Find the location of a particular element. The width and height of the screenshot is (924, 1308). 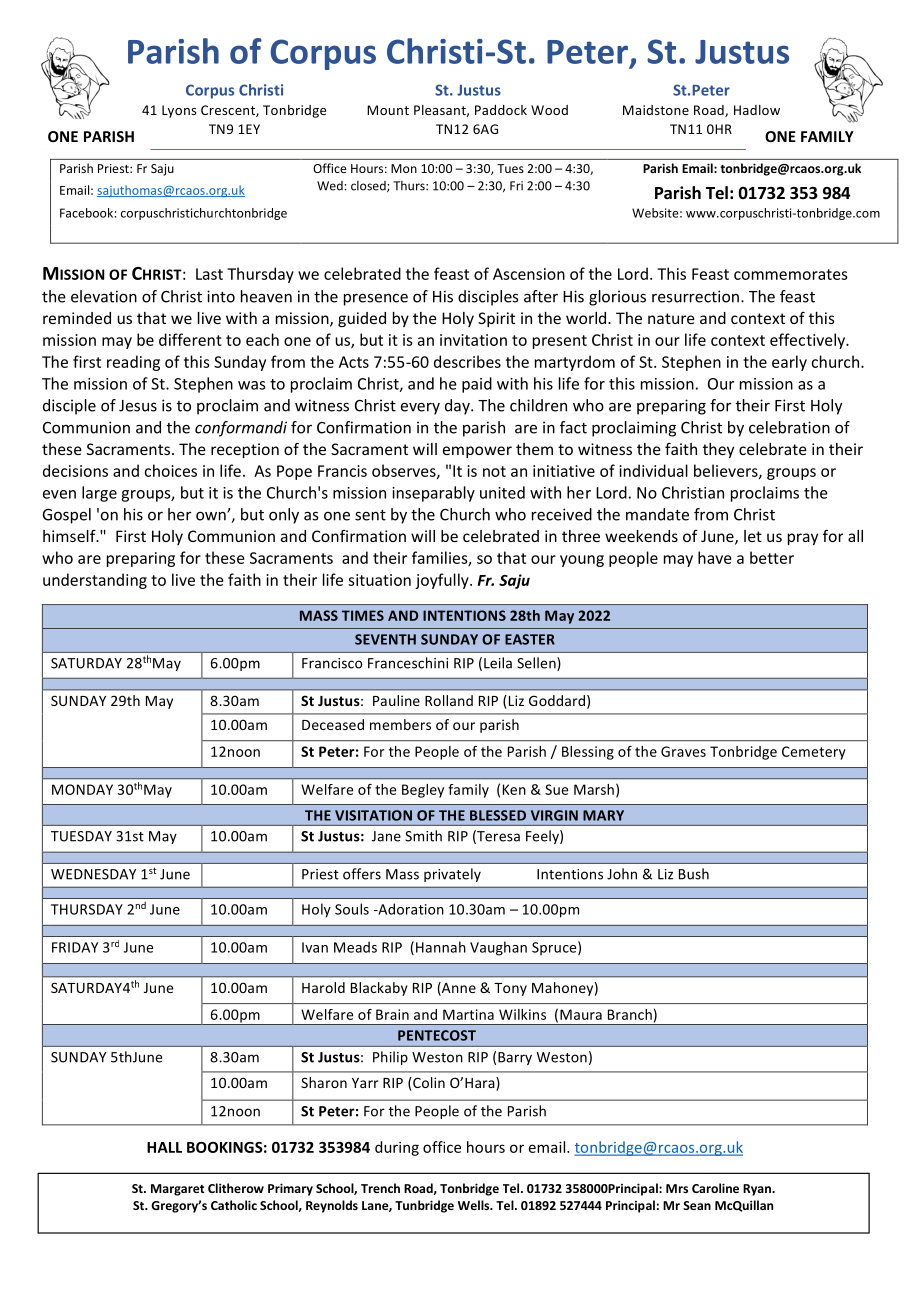

MONDAY is located at coordinates (82, 789).
